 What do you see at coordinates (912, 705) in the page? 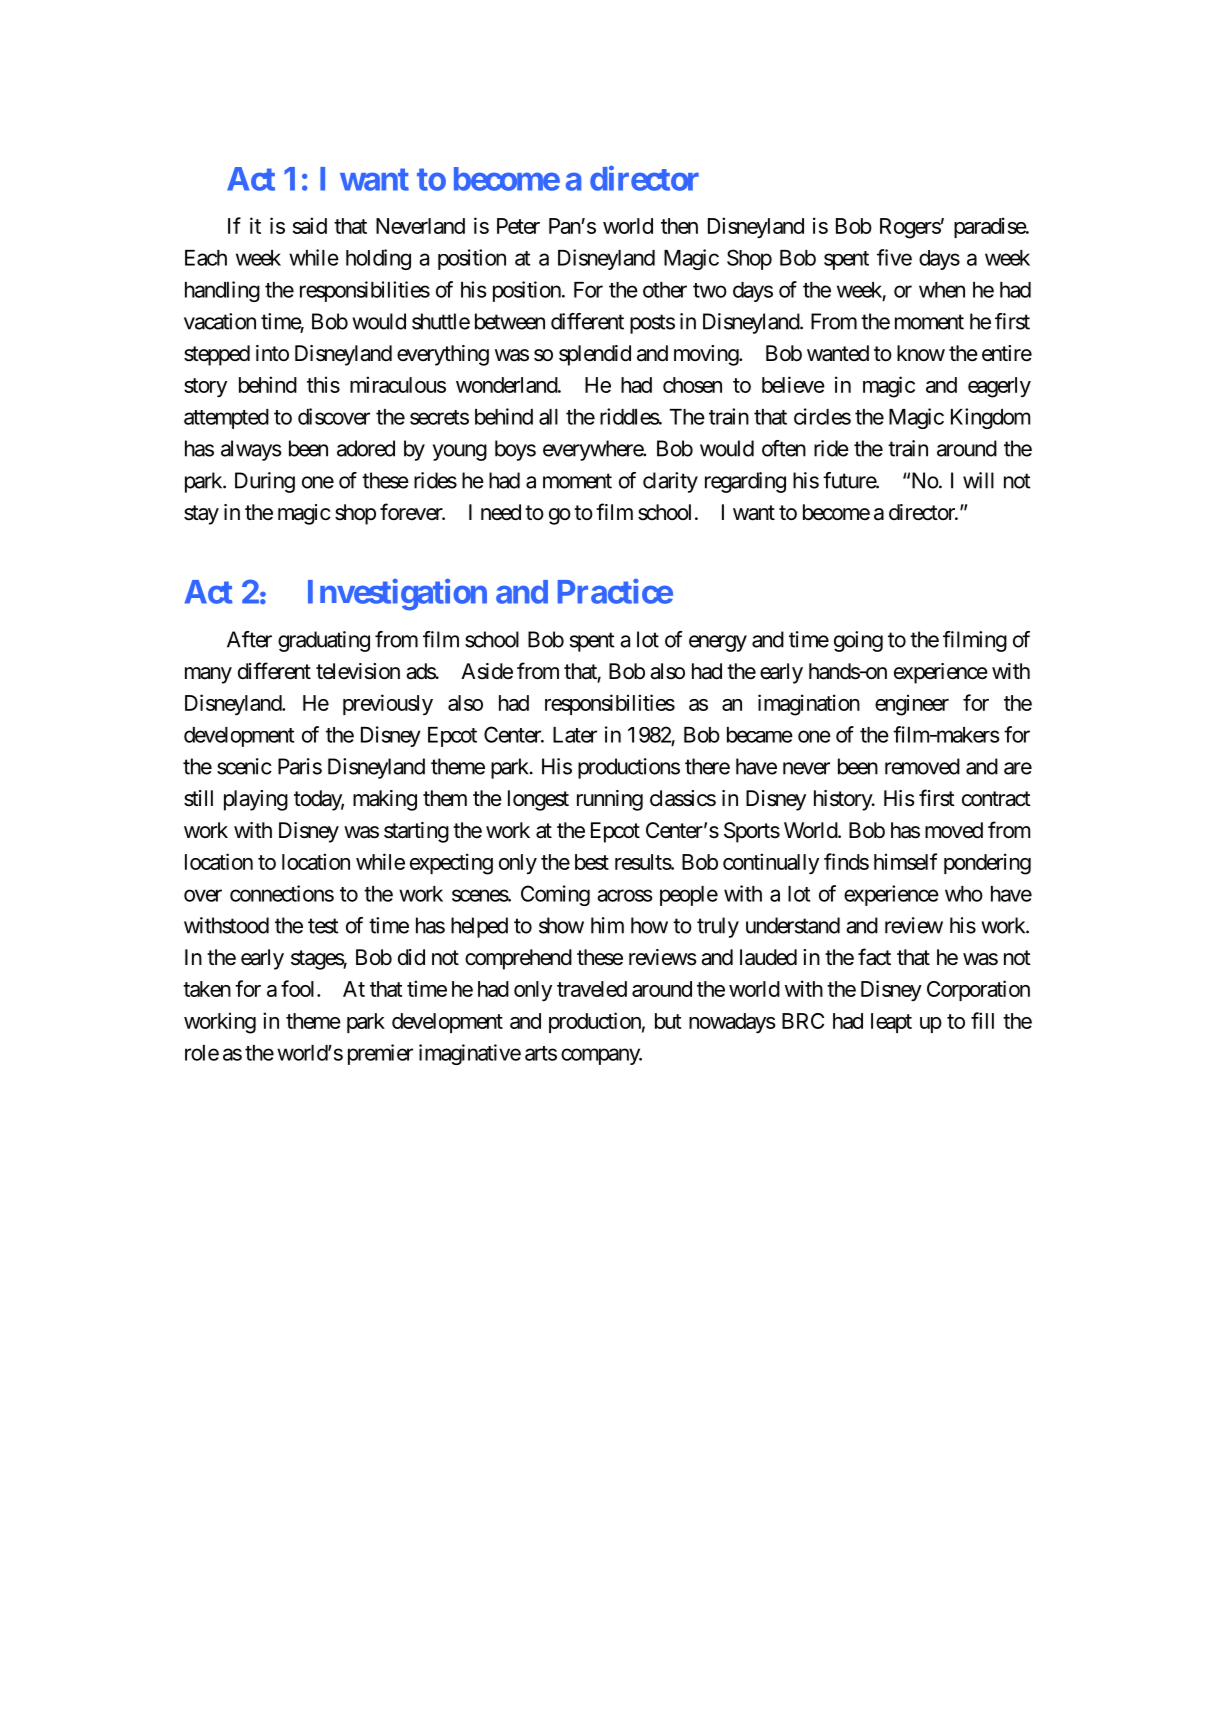
I see `engineer` at bounding box center [912, 705].
